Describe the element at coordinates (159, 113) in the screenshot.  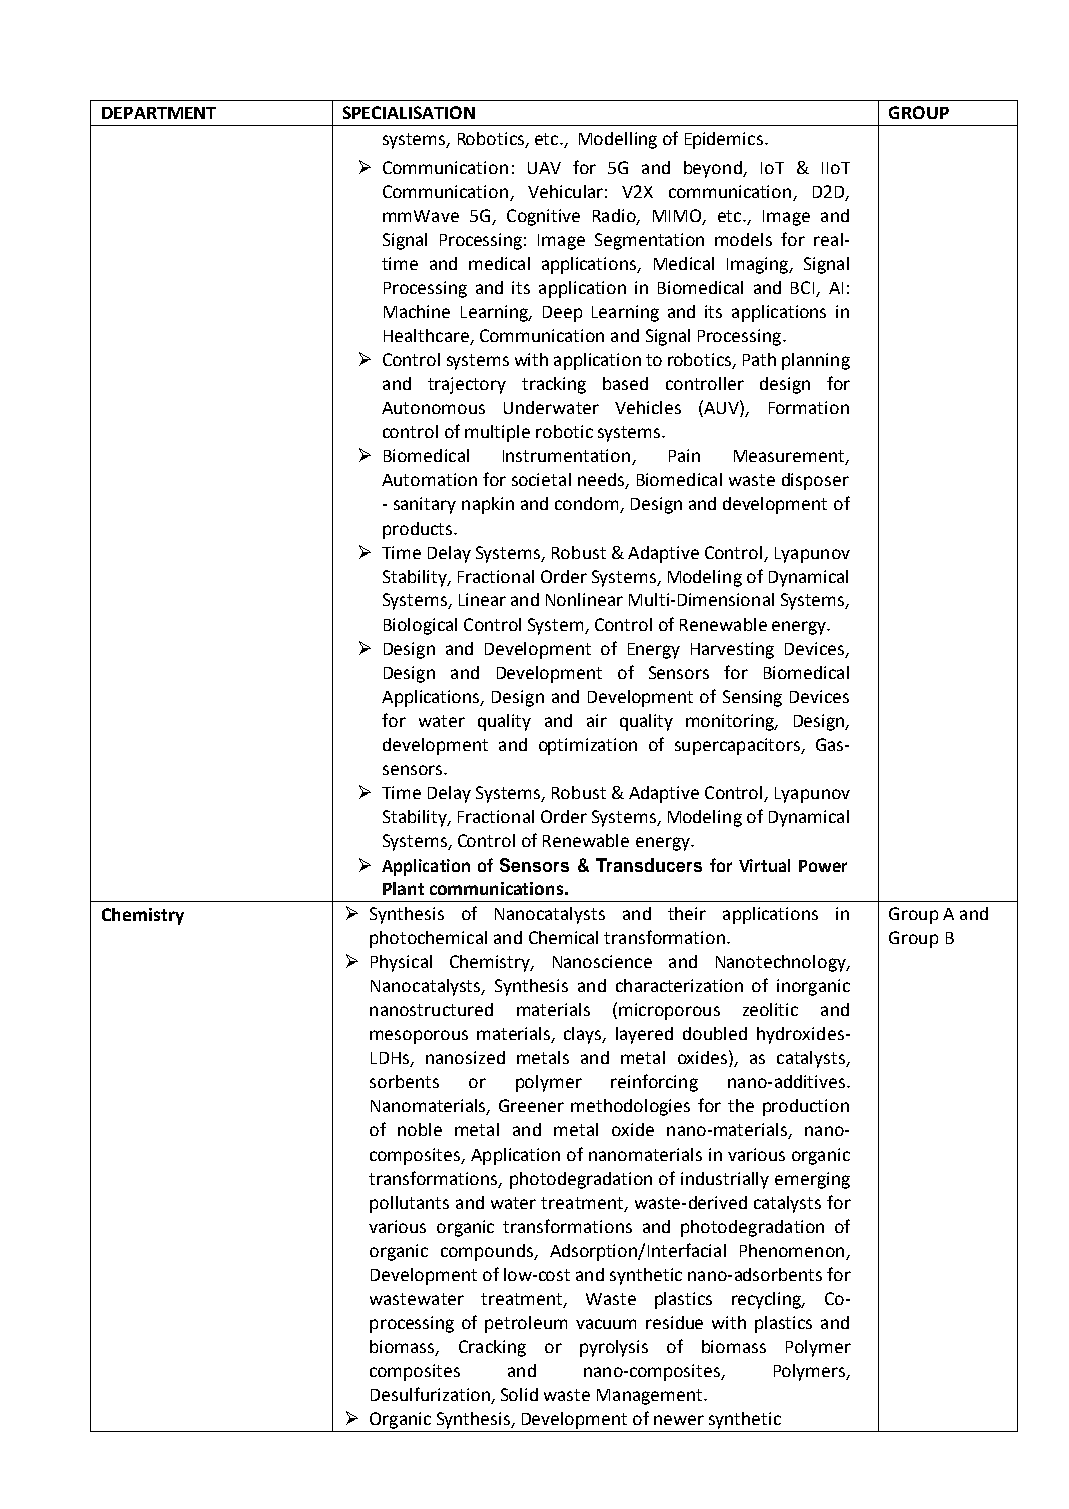
I see `DEPARTMENT` at that location.
